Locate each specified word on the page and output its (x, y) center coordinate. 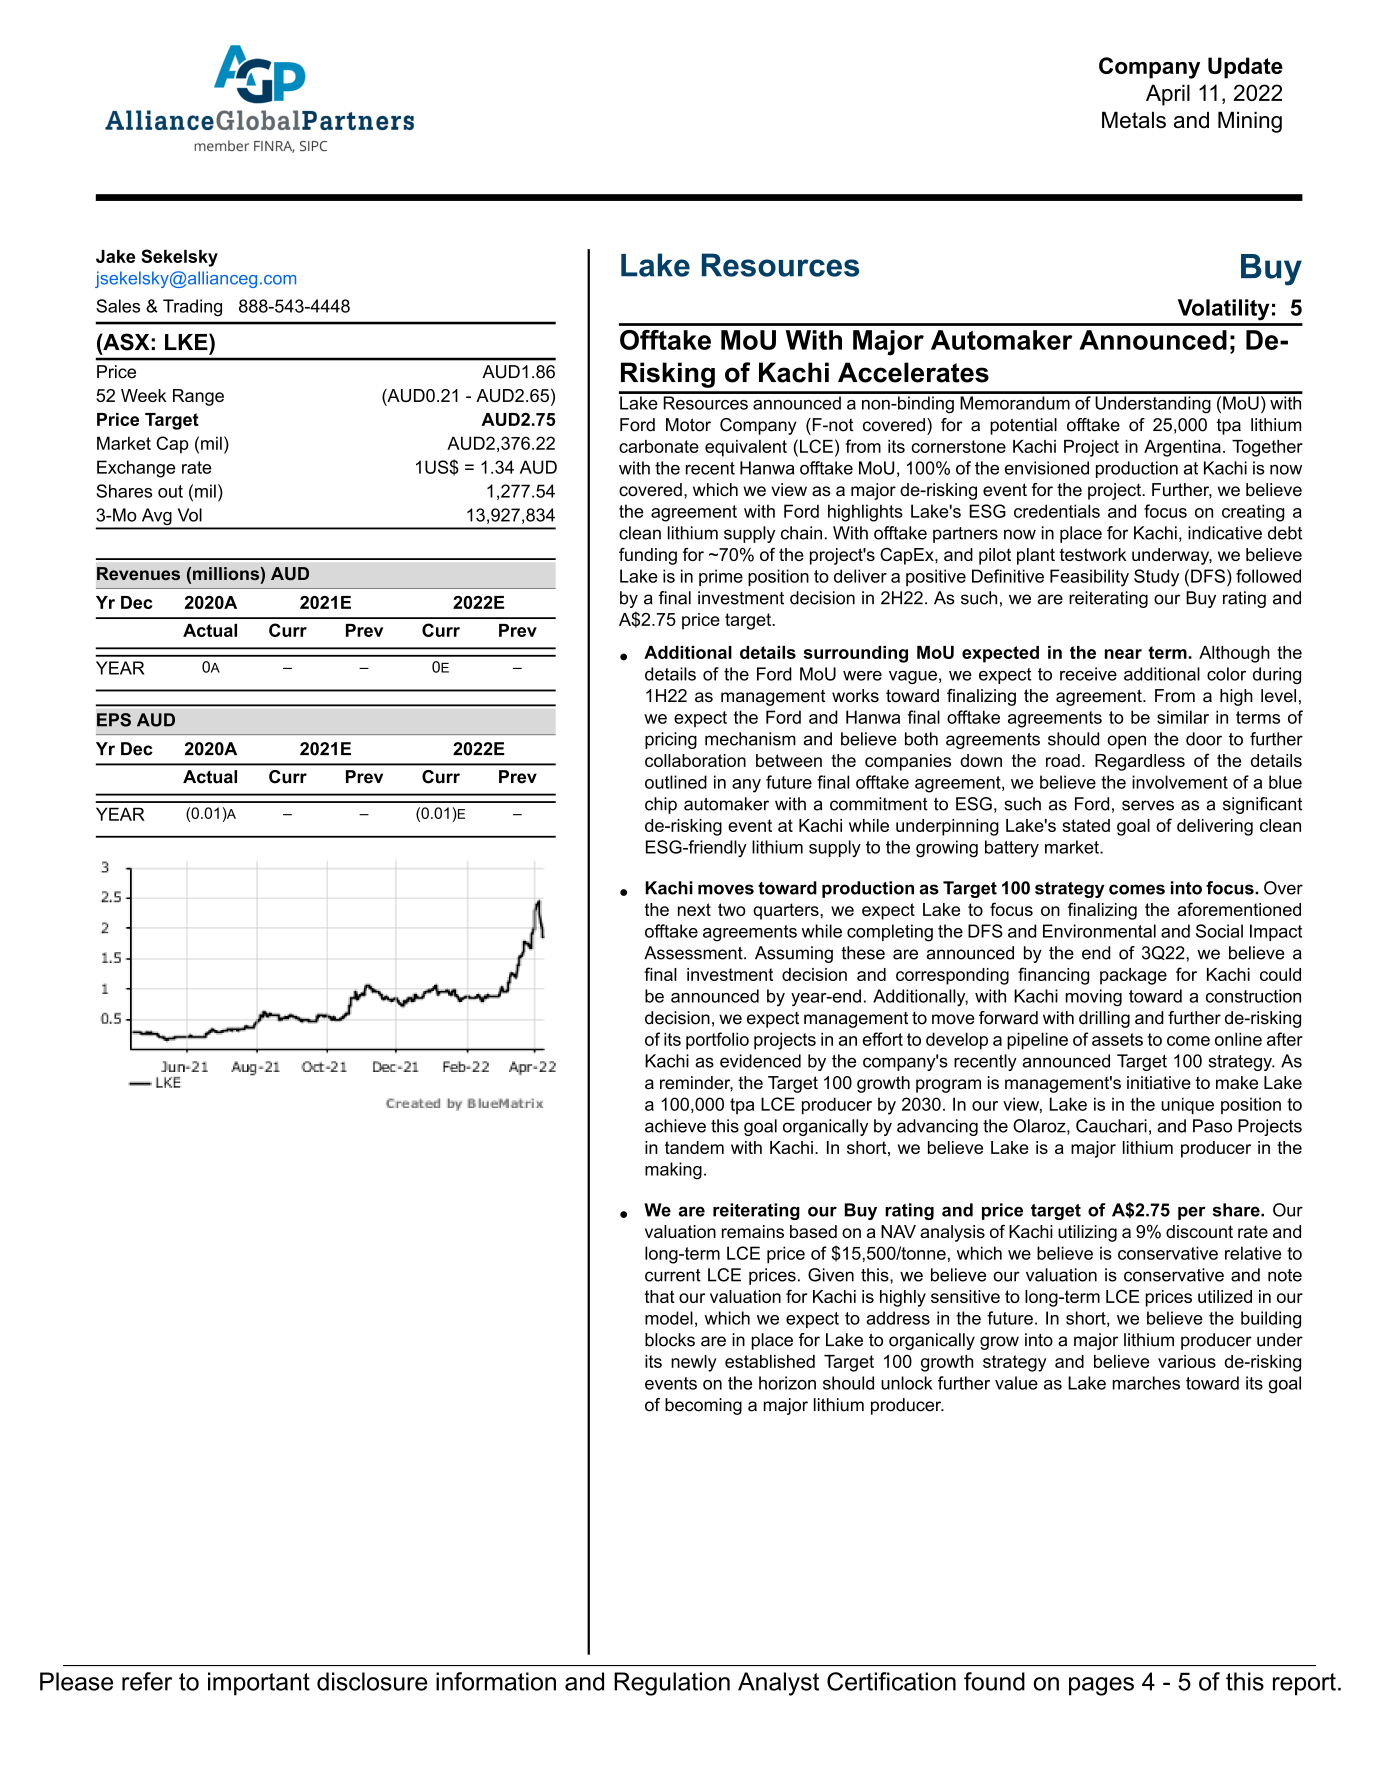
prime (721, 577)
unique (1187, 1106)
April (1168, 95)
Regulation (672, 1684)
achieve (675, 1126)
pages (1101, 1686)
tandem (694, 1147)
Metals (1134, 120)
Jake (115, 256)
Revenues (138, 573)
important (259, 1684)
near (1123, 654)
